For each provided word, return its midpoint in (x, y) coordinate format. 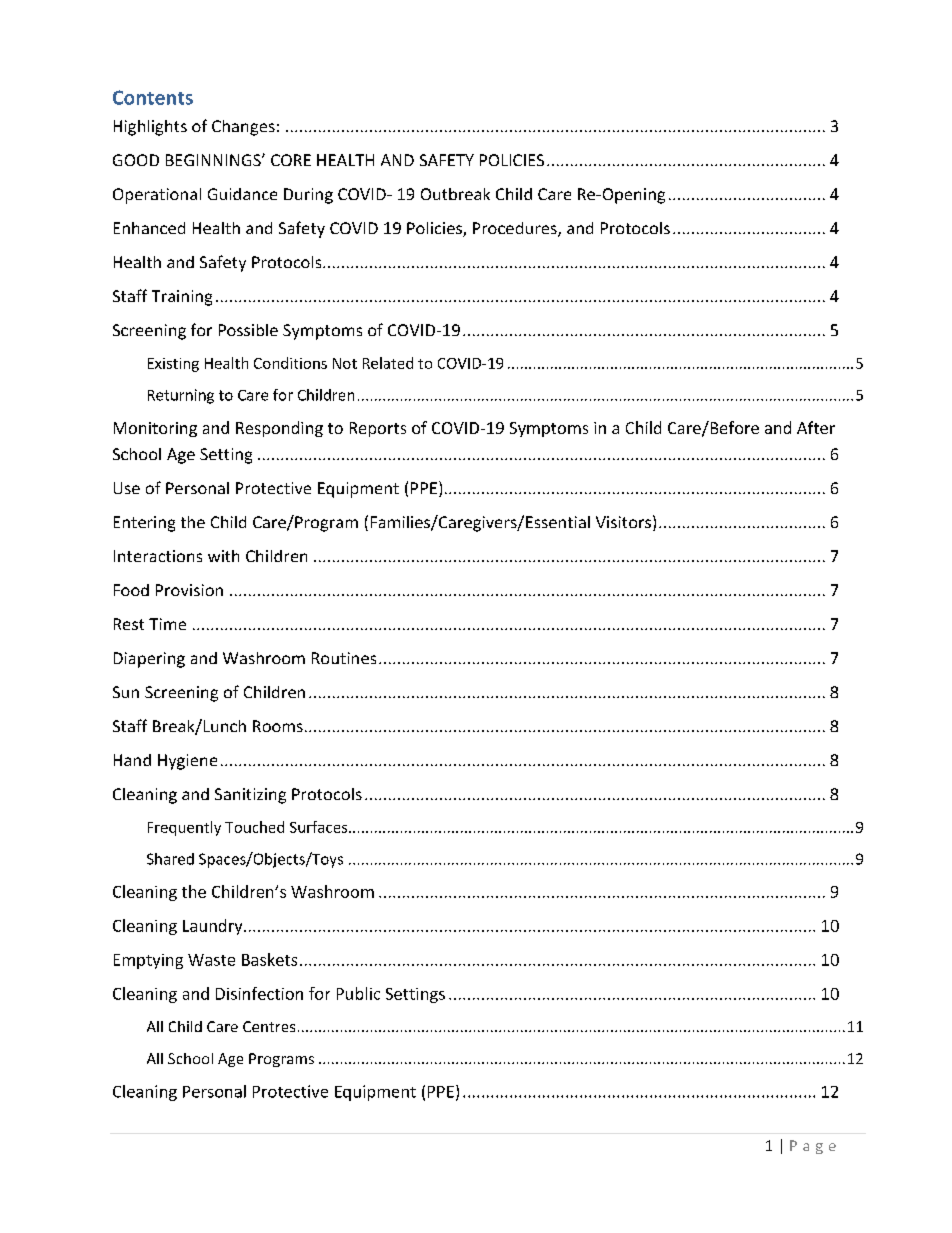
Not (345, 363)
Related (388, 363)
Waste (211, 960)
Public (358, 993)
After (816, 427)
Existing (173, 365)
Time (167, 624)
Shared (170, 859)
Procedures (516, 229)
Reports (378, 429)
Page (813, 1147)
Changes (243, 128)
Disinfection (259, 993)
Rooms (278, 726)
